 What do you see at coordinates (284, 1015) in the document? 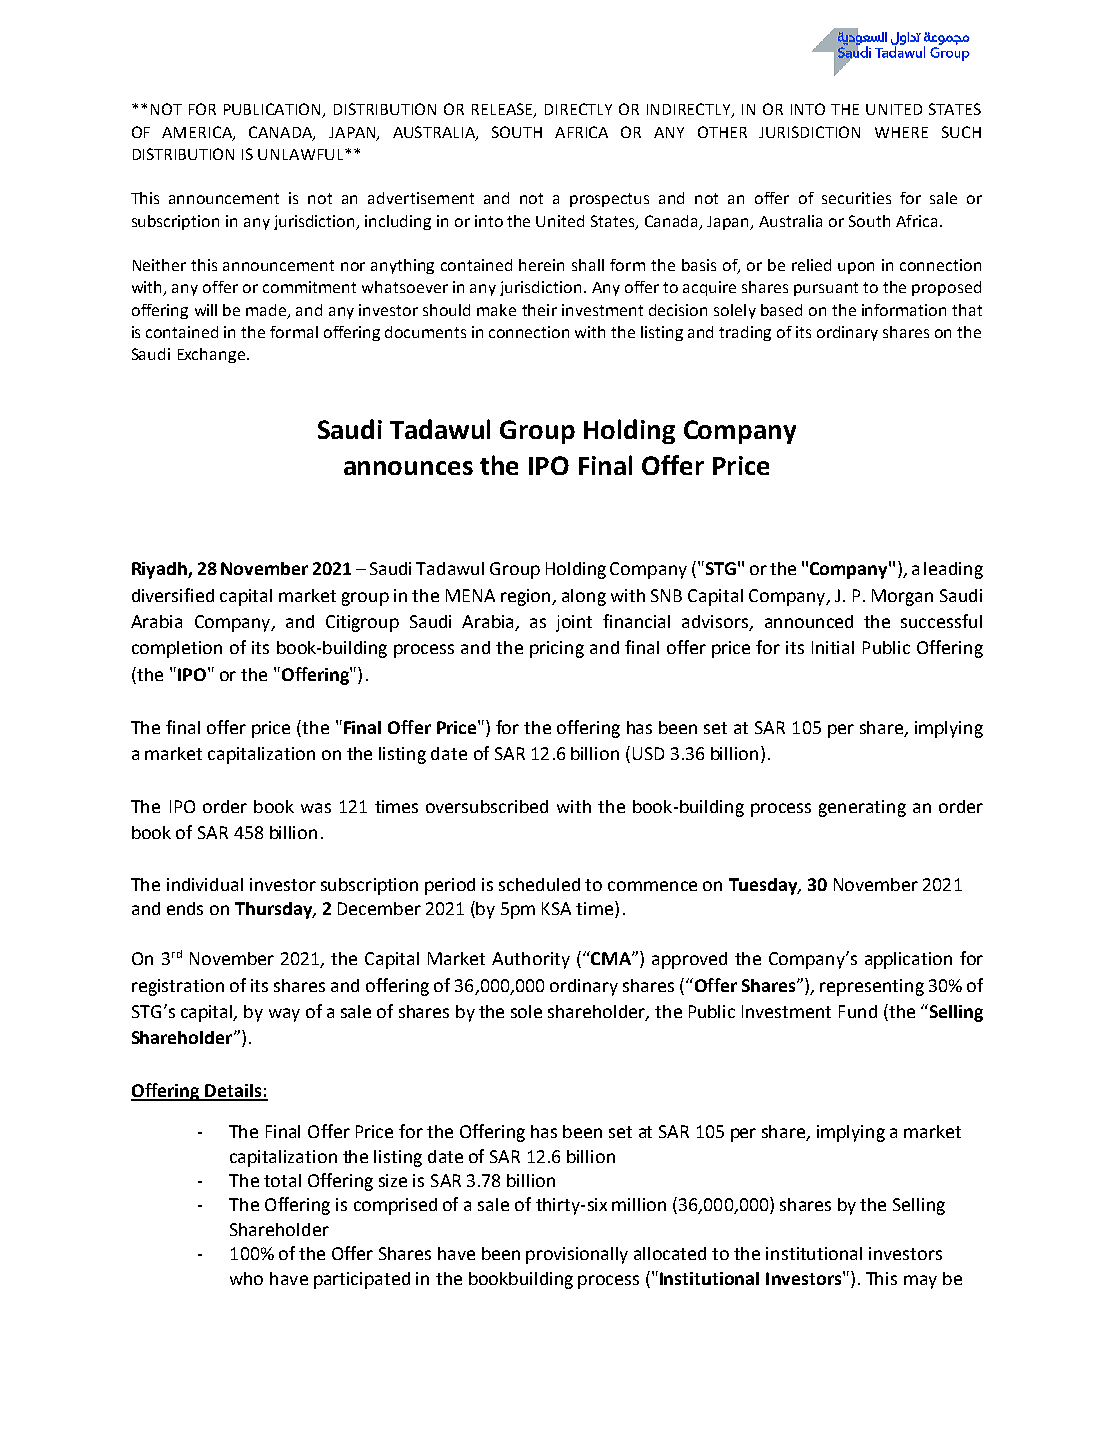
I see `way` at bounding box center [284, 1015].
